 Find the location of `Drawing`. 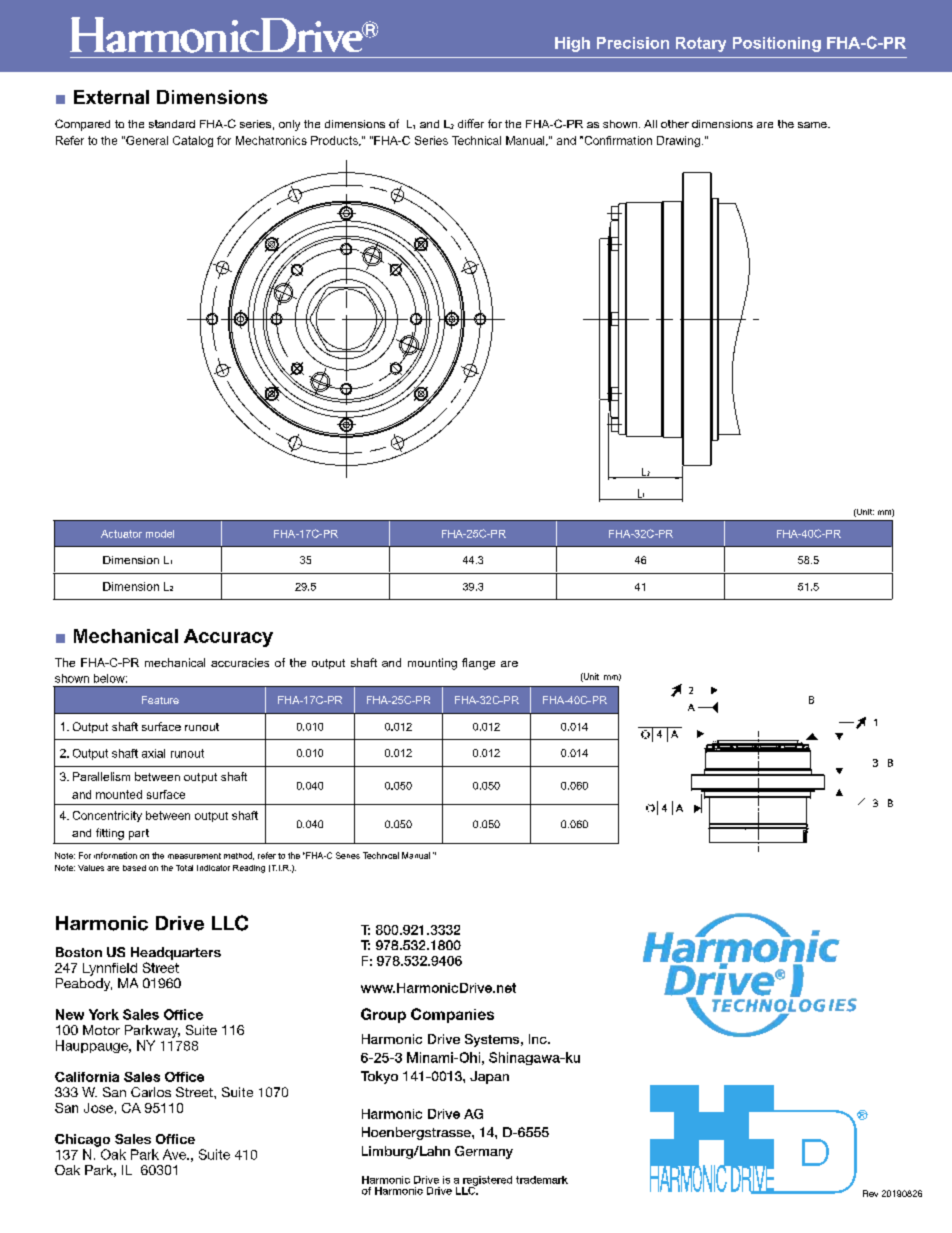

Drawing is located at coordinates (678, 141).
